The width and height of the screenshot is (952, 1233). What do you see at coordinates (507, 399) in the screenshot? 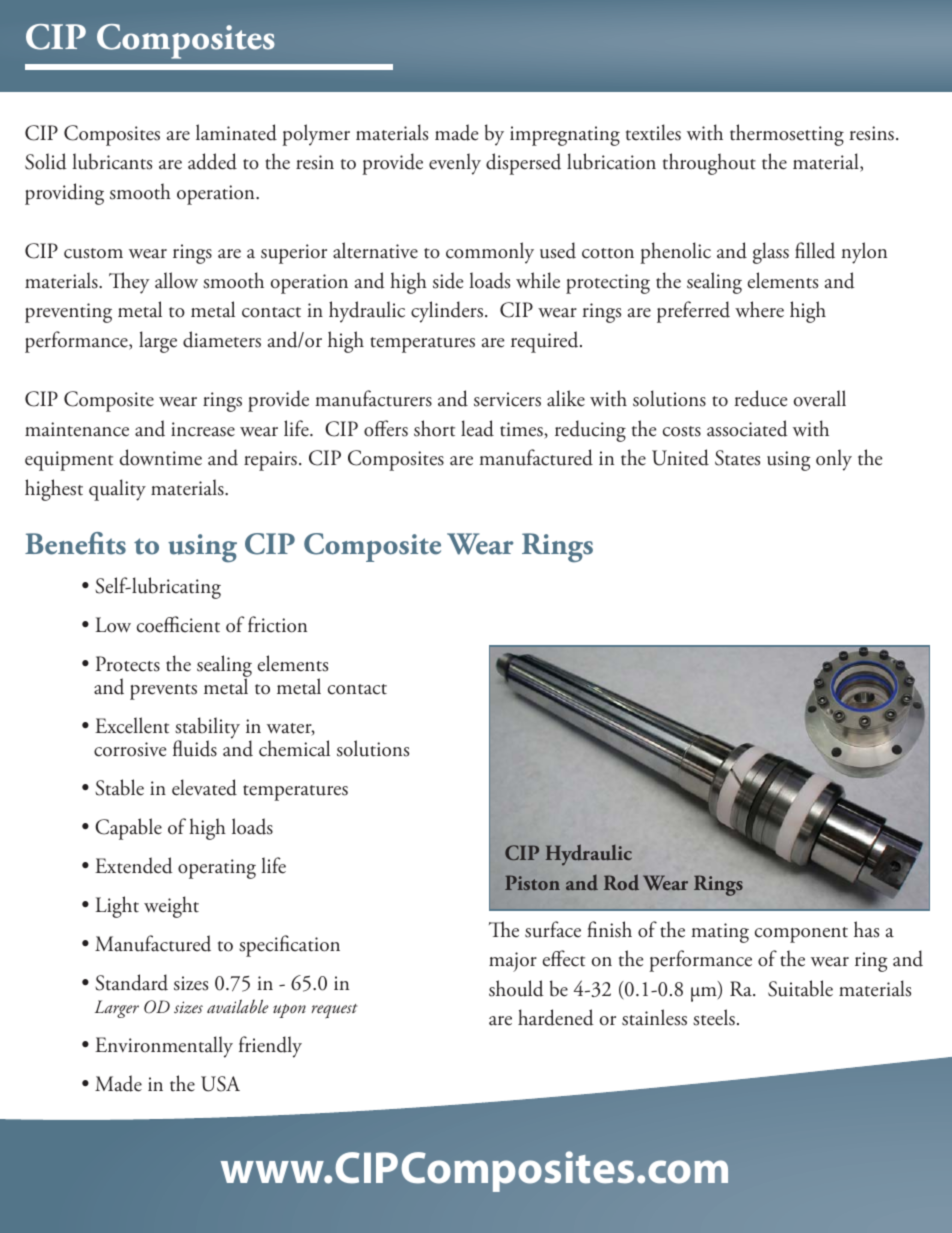
I see `servicers` at bounding box center [507, 399].
